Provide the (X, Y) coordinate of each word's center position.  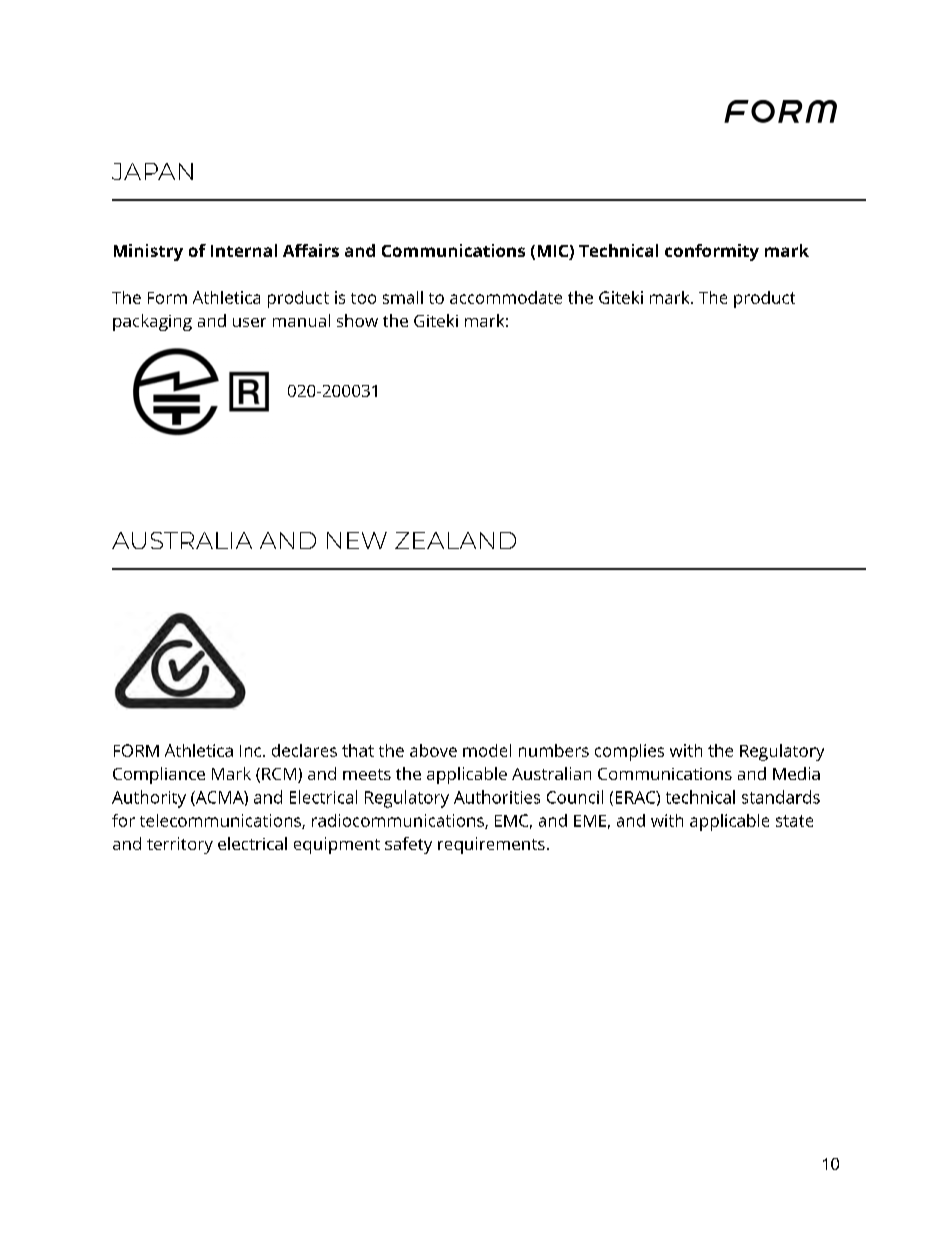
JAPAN (152, 171)
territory (180, 845)
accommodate (506, 297)
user (249, 322)
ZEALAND (455, 540)
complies (629, 752)
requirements (491, 845)
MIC (554, 252)
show (357, 320)
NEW (357, 540)
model (487, 750)
